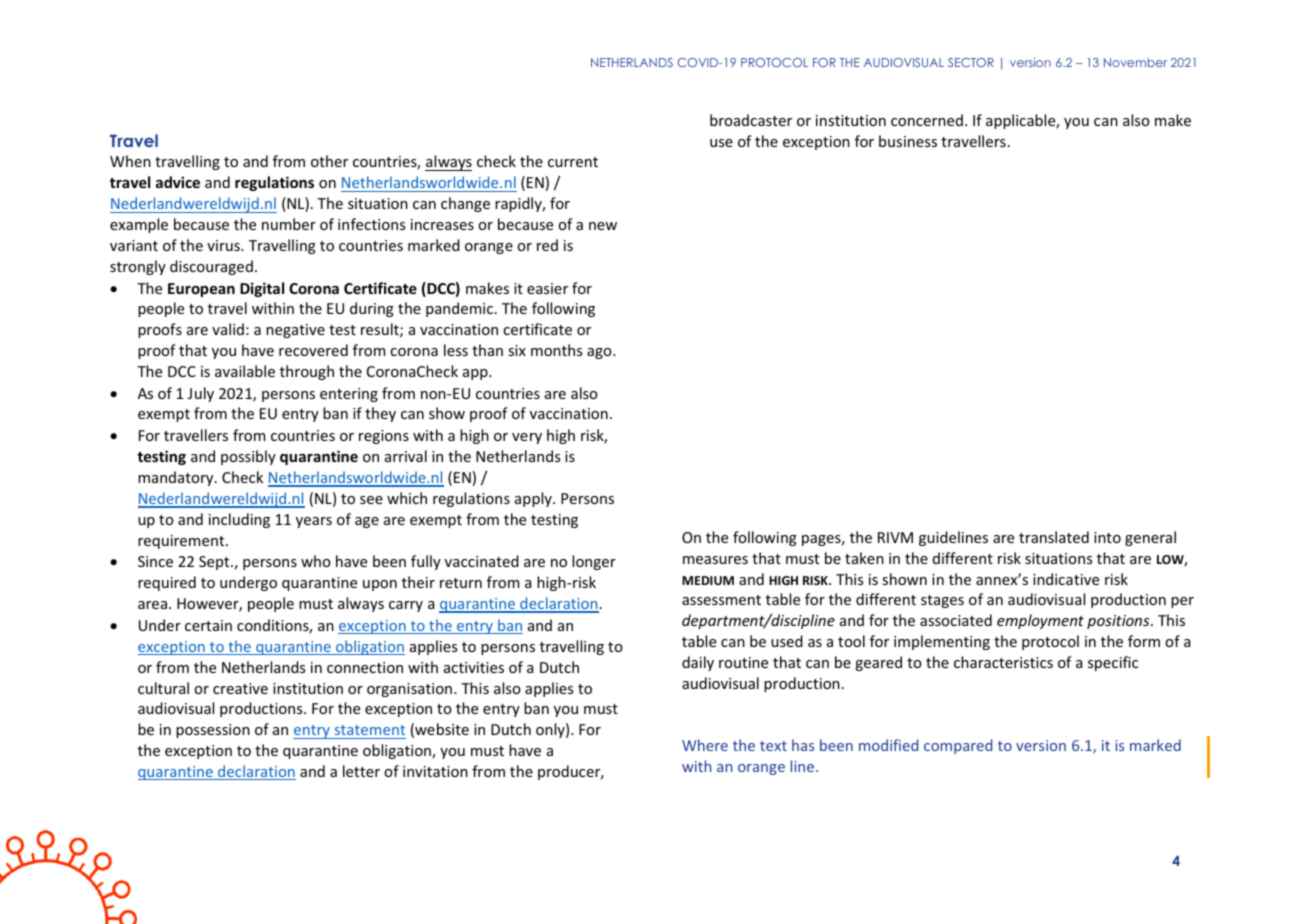  Describe the element at coordinates (600, 353) in the screenshot. I see `ago` at that location.
